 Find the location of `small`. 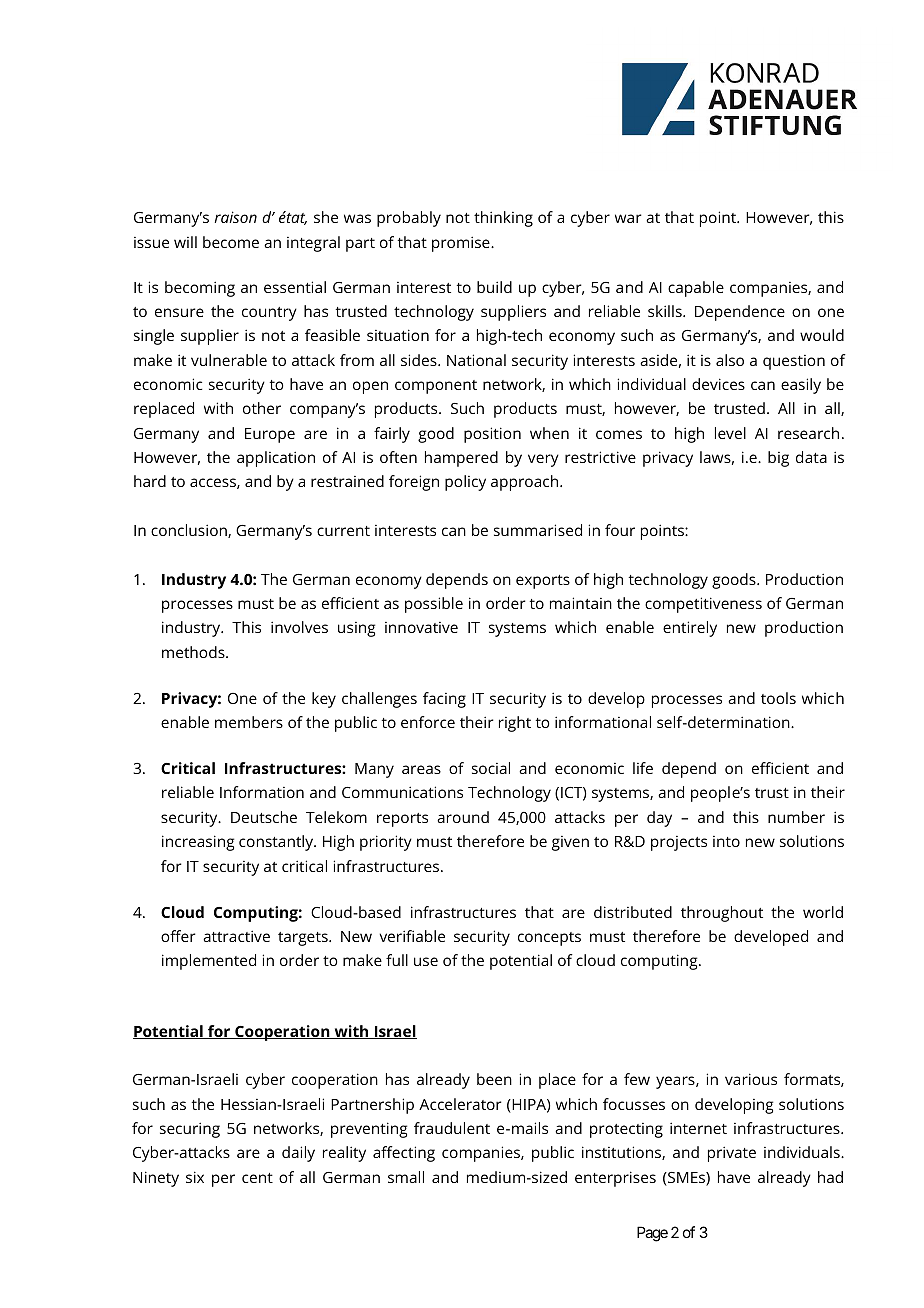

small is located at coordinates (406, 1177).
